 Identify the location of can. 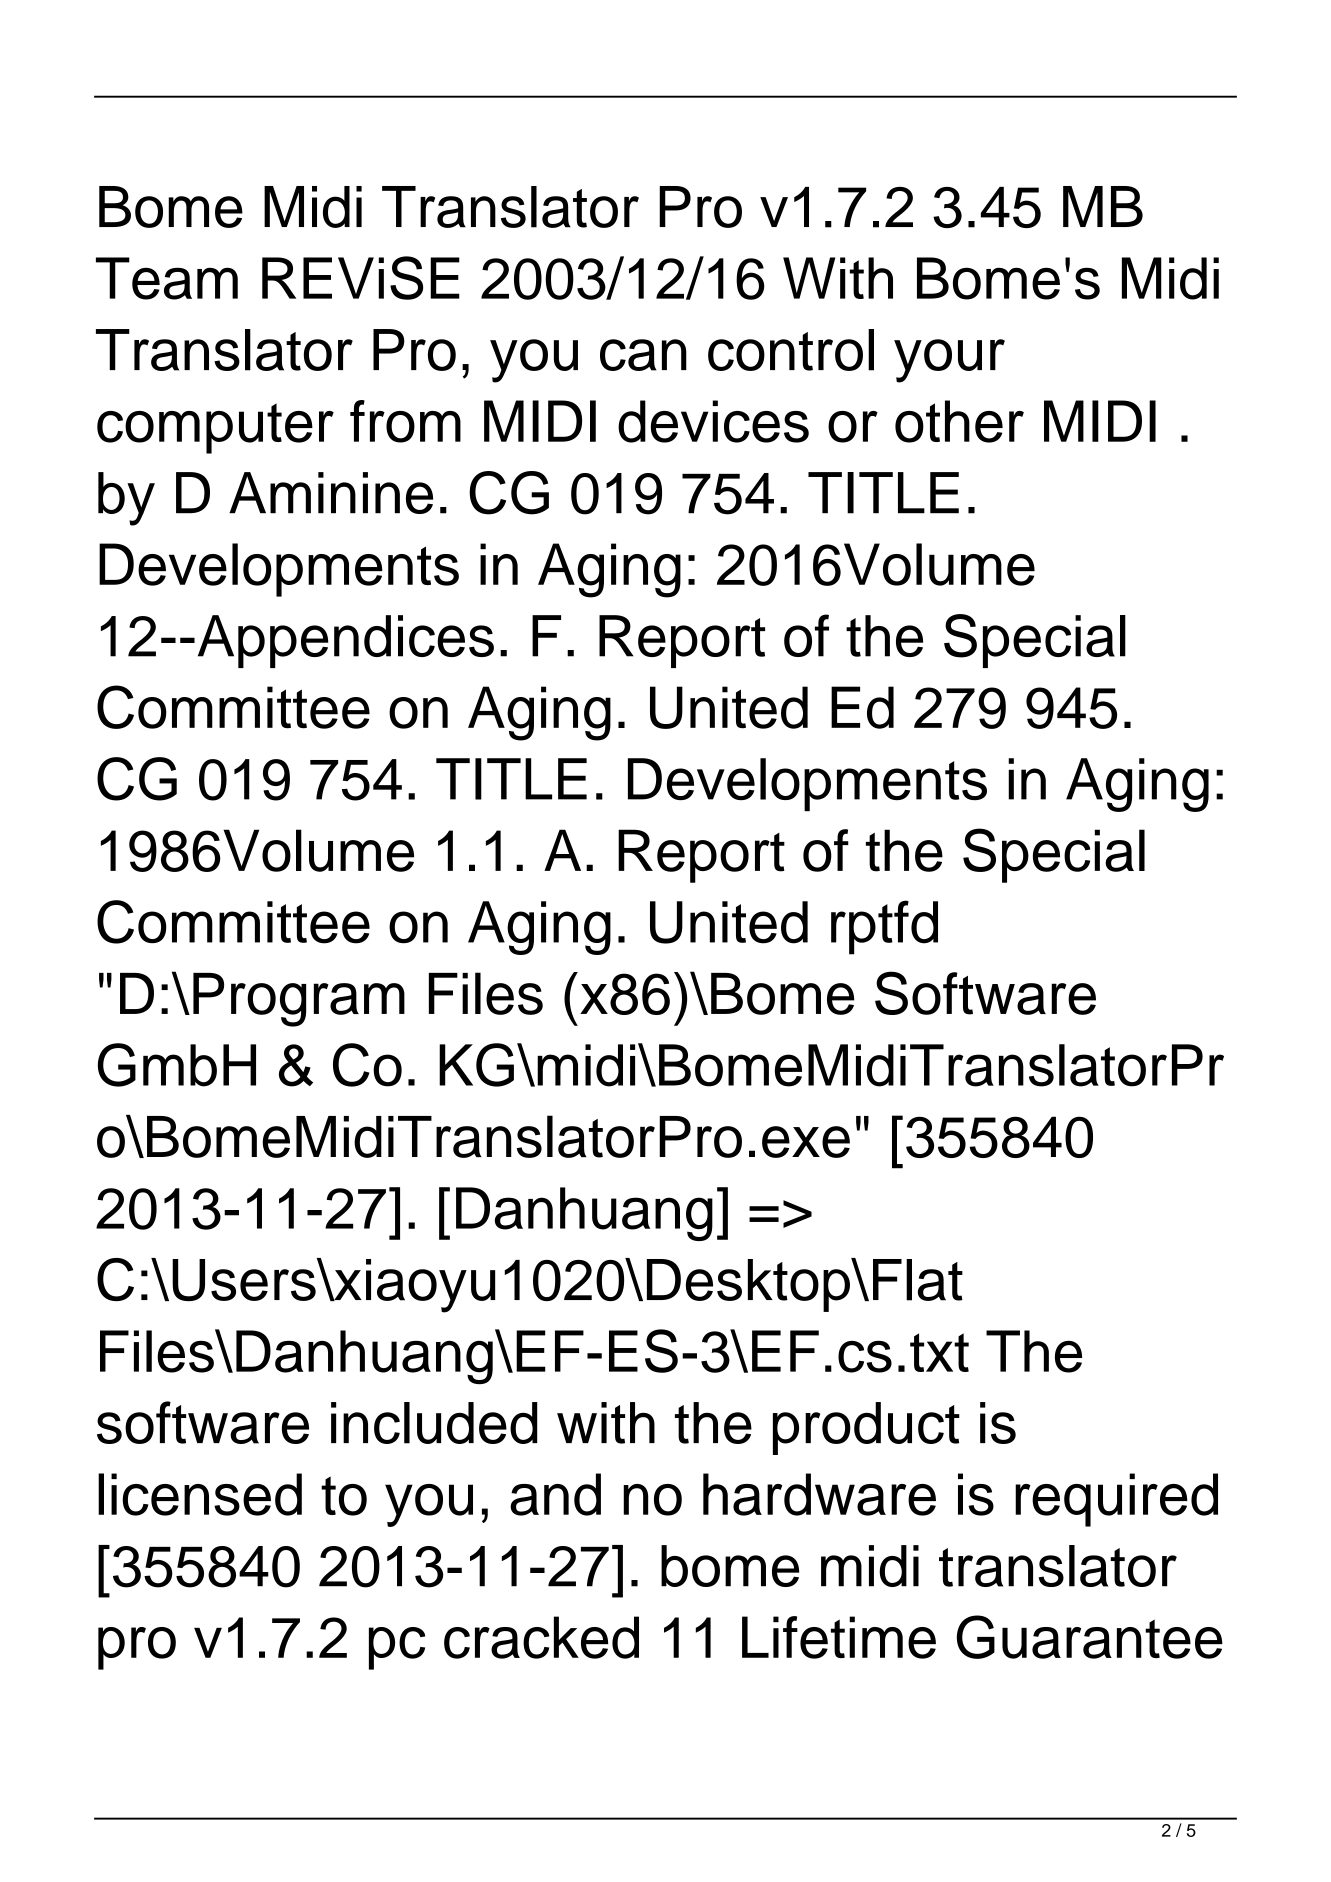
(643, 355).
